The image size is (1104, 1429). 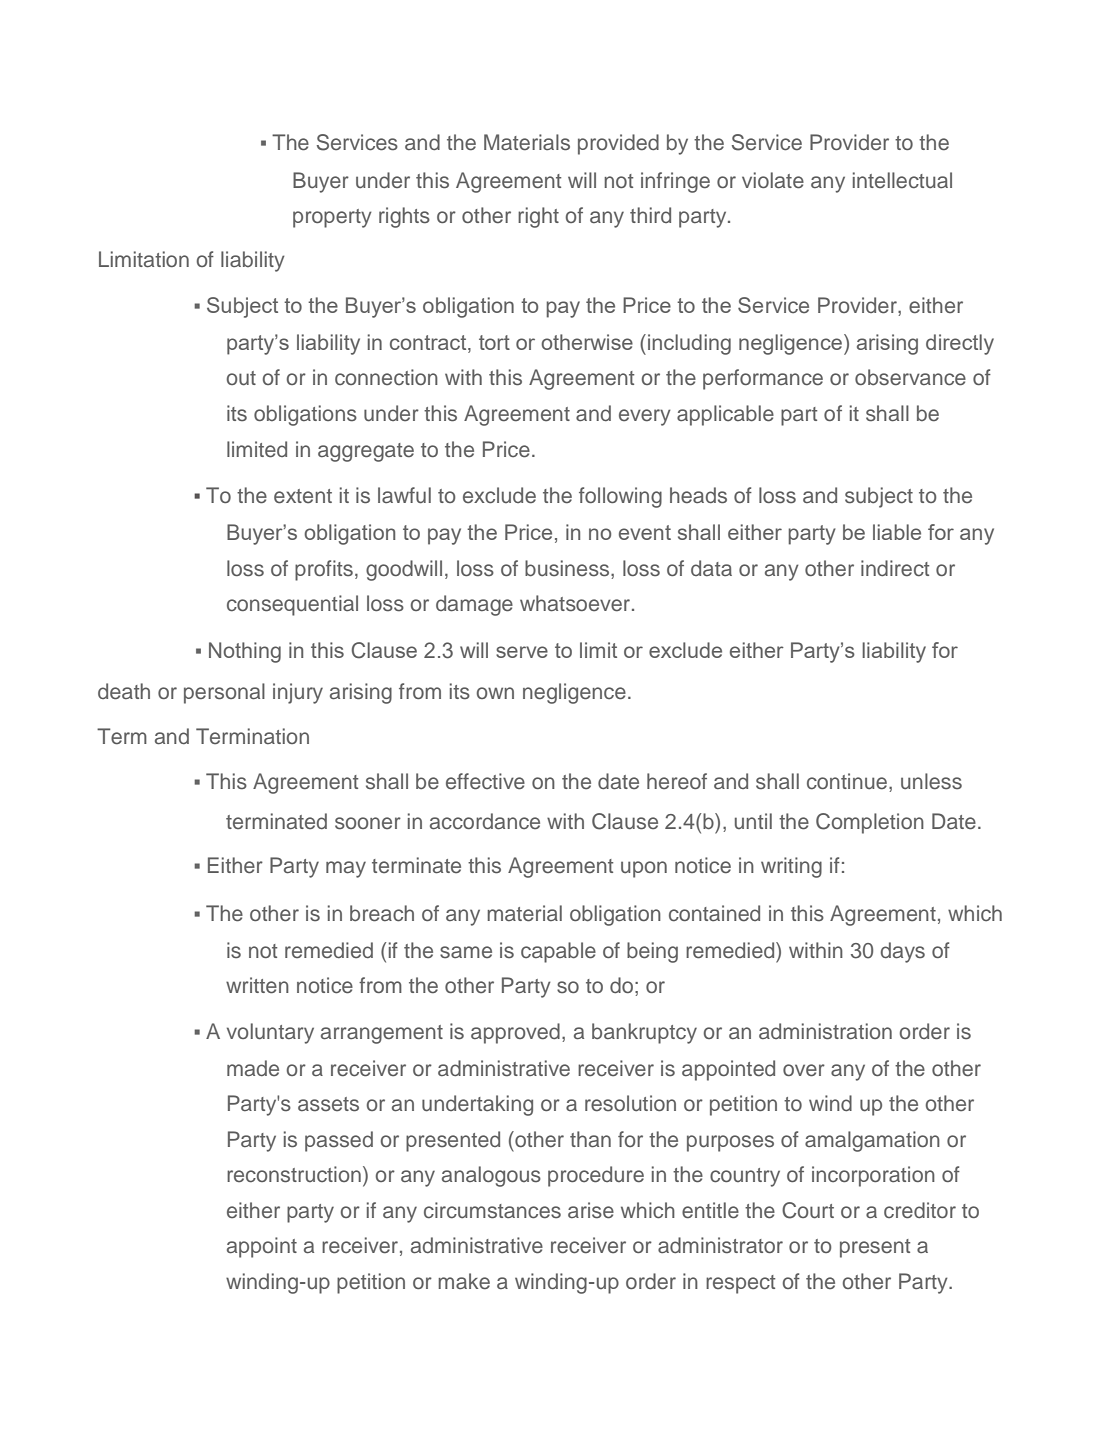 What do you see at coordinates (591, 1210) in the screenshot?
I see `arise` at bounding box center [591, 1210].
